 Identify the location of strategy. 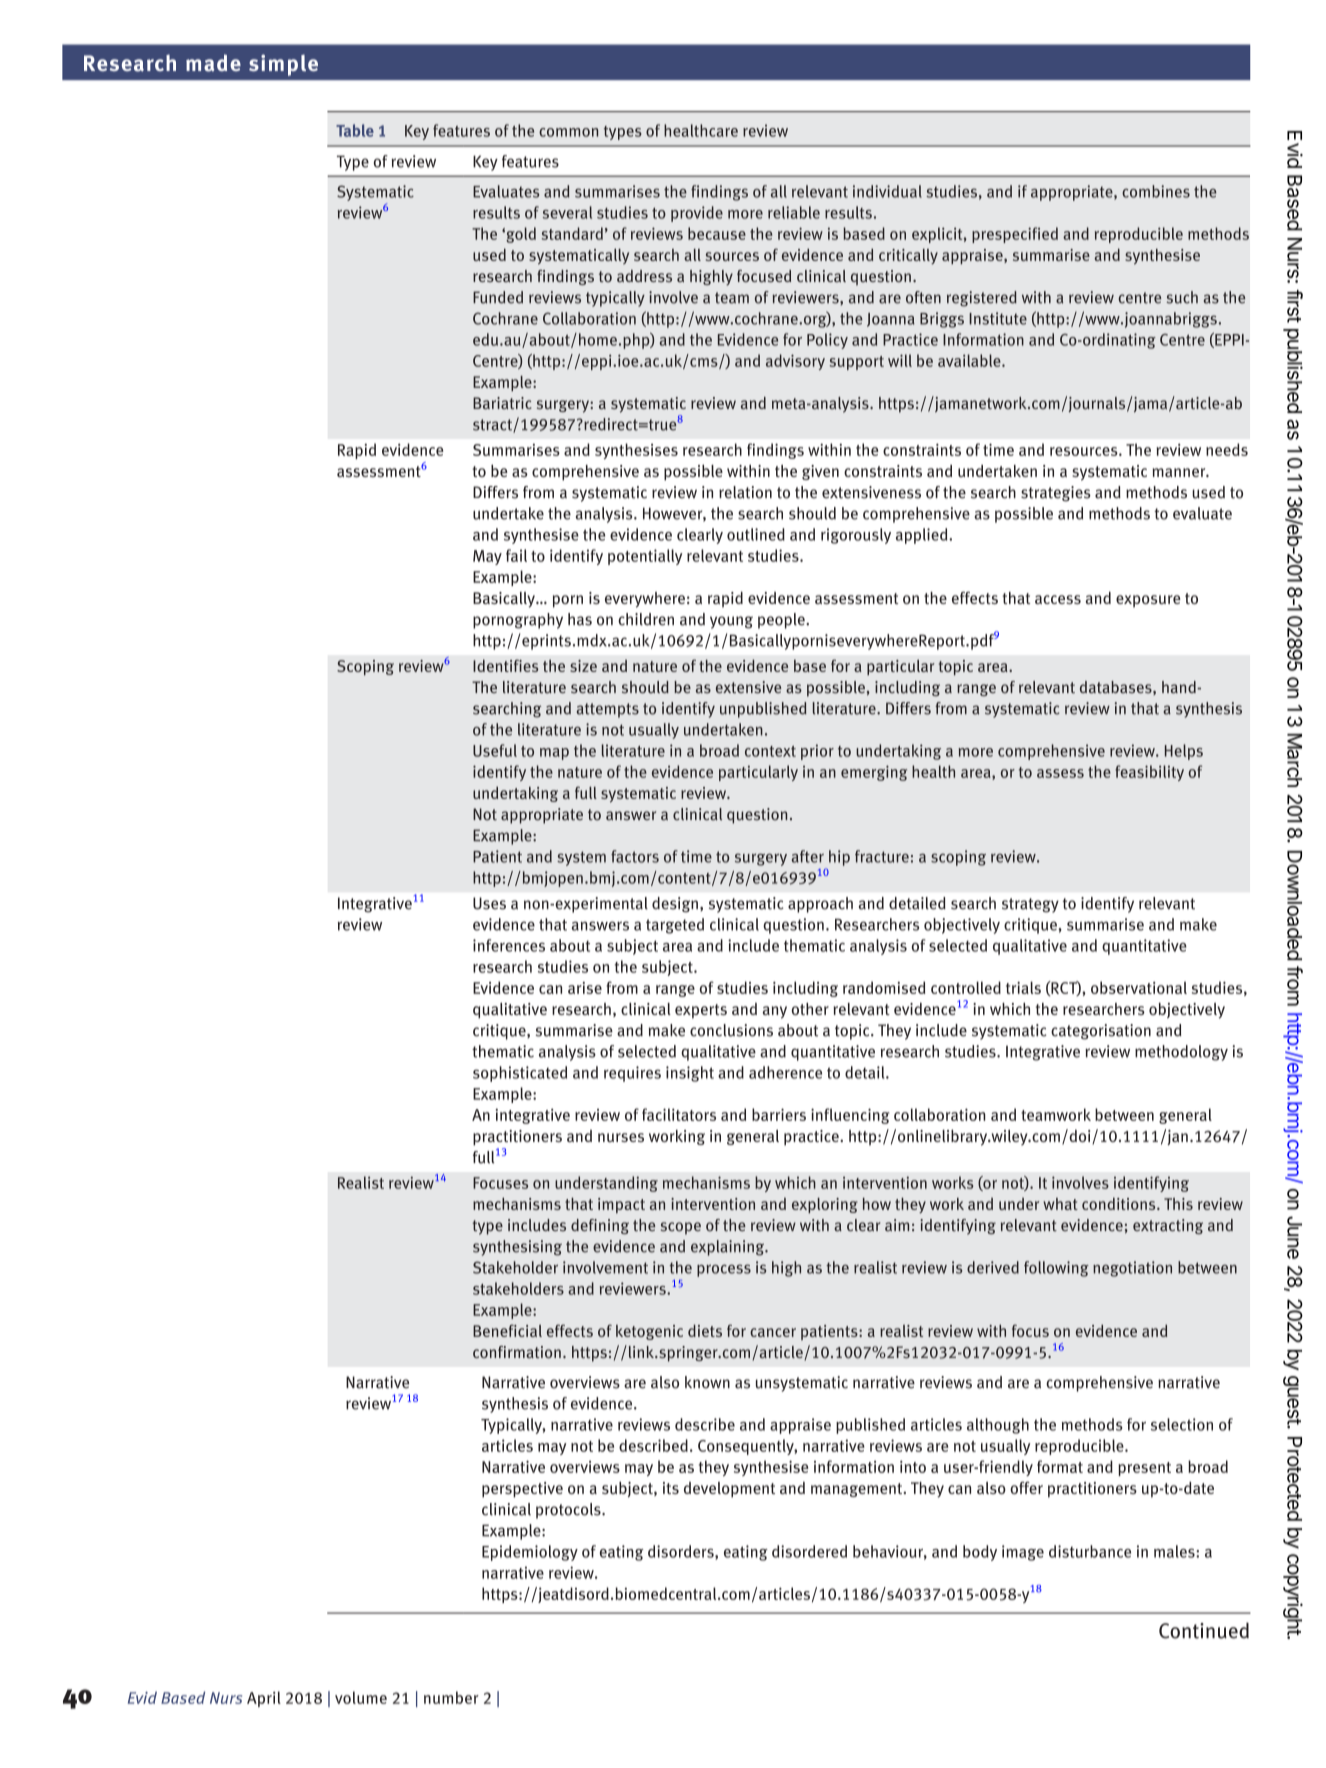
(1030, 905).
